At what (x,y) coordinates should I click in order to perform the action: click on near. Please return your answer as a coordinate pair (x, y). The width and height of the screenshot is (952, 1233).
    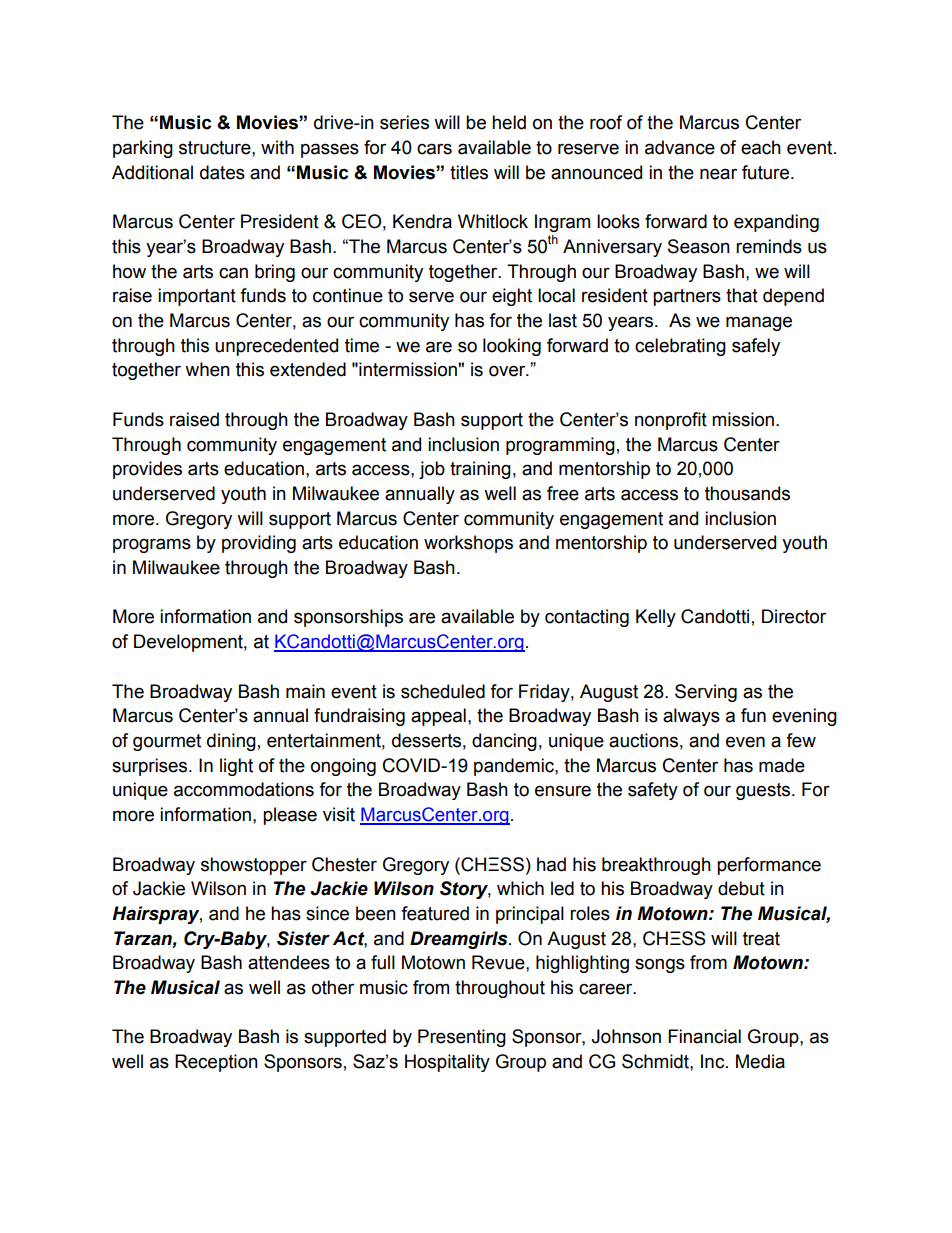
    Looking at the image, I should click on (718, 174).
